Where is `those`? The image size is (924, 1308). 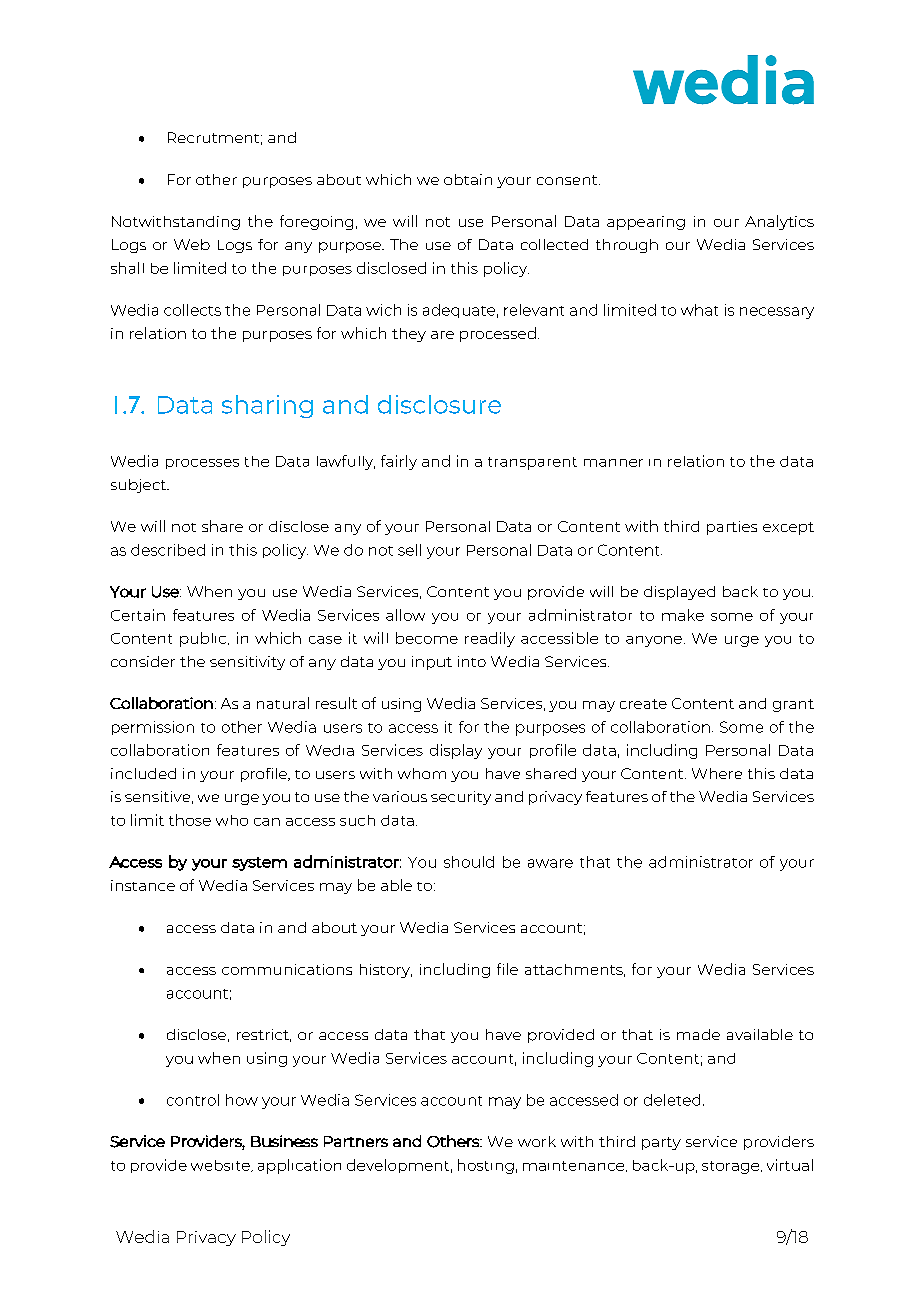 those is located at coordinates (190, 820).
